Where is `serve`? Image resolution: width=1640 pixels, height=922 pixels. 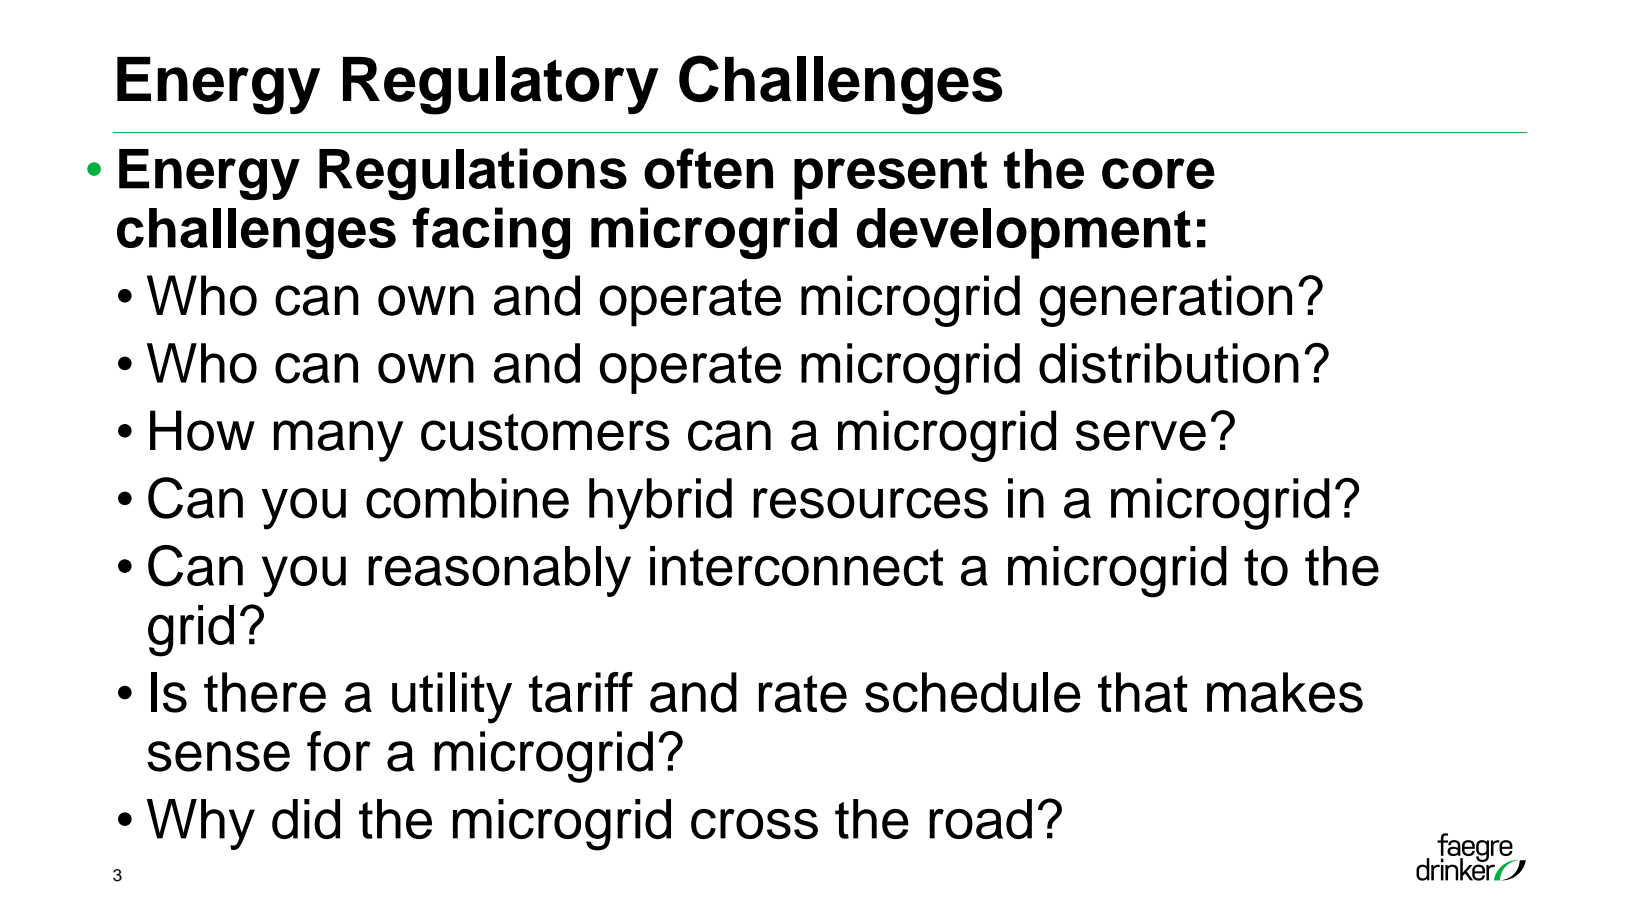
serve is located at coordinates (1141, 435).
